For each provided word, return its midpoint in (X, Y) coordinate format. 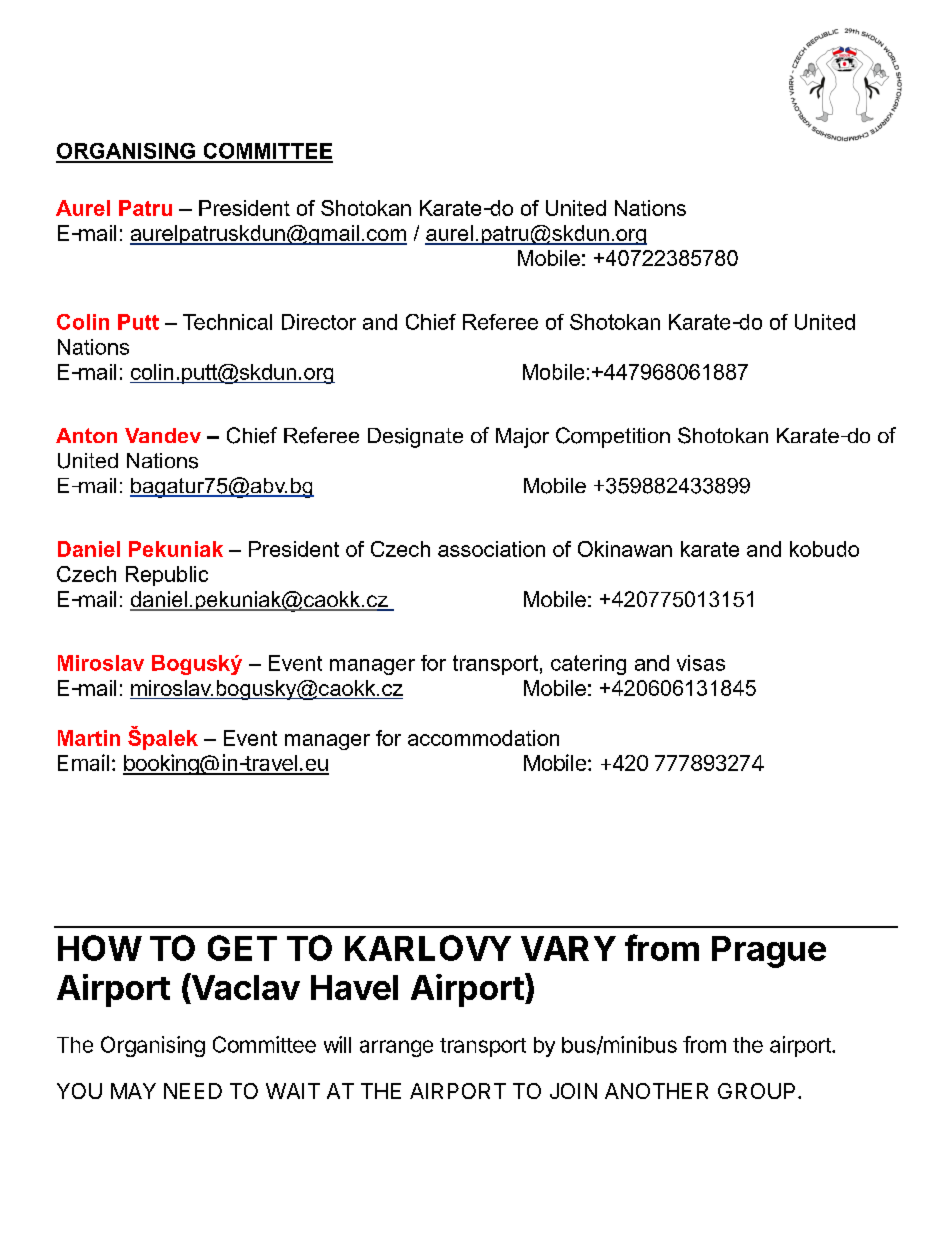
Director (319, 322)
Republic (167, 576)
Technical (227, 322)
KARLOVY (428, 948)
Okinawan (625, 549)
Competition (613, 437)
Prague (769, 952)
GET (242, 948)
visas (701, 663)
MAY (133, 1091)
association (491, 549)
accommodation (483, 738)
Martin (89, 738)
